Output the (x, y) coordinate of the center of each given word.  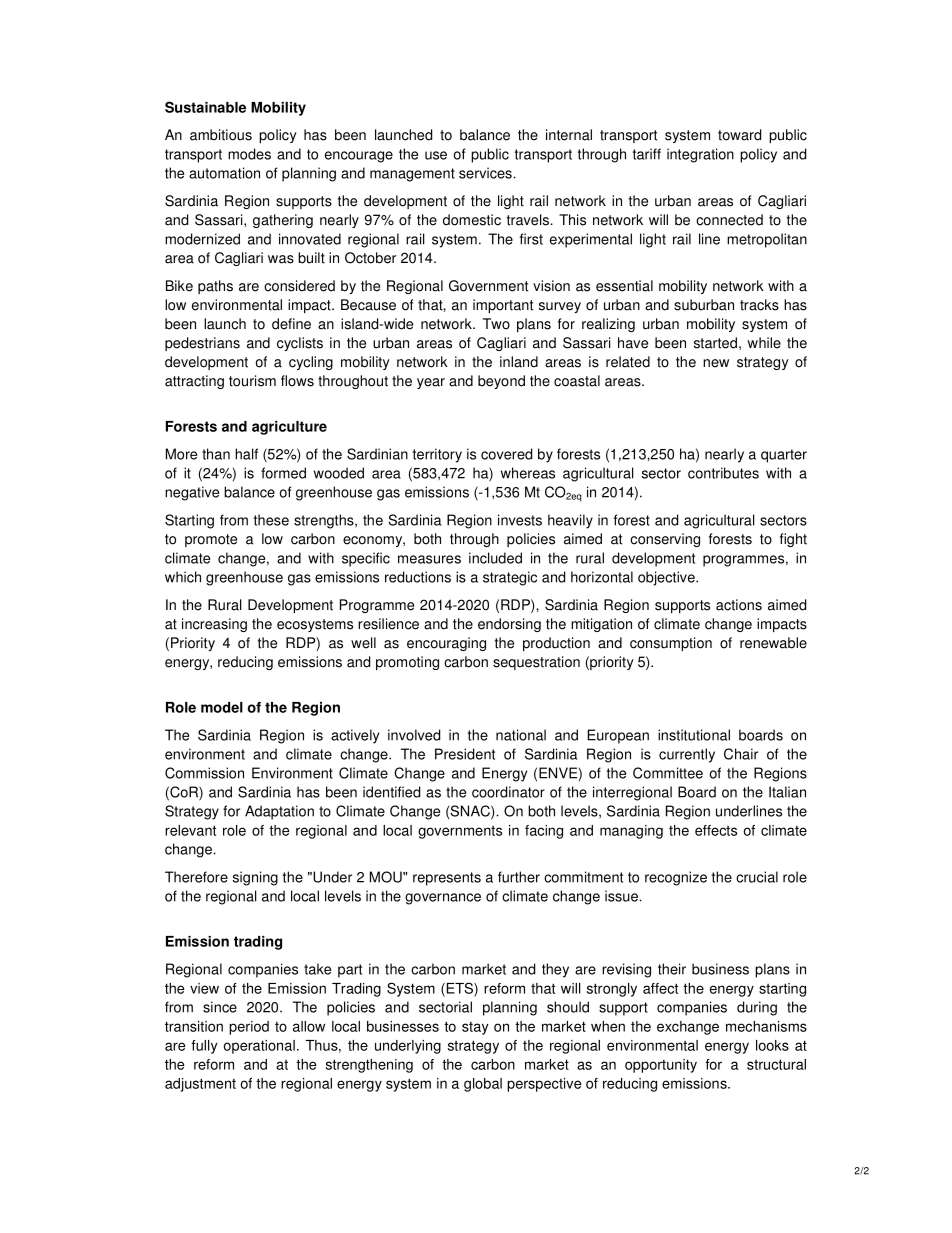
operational (259, 1047)
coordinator (508, 792)
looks (772, 1045)
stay (475, 1028)
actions (739, 605)
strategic (510, 578)
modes (249, 154)
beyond (501, 382)
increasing (214, 625)
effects (716, 830)
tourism (252, 381)
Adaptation (279, 812)
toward (739, 135)
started (715, 343)
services (486, 173)
